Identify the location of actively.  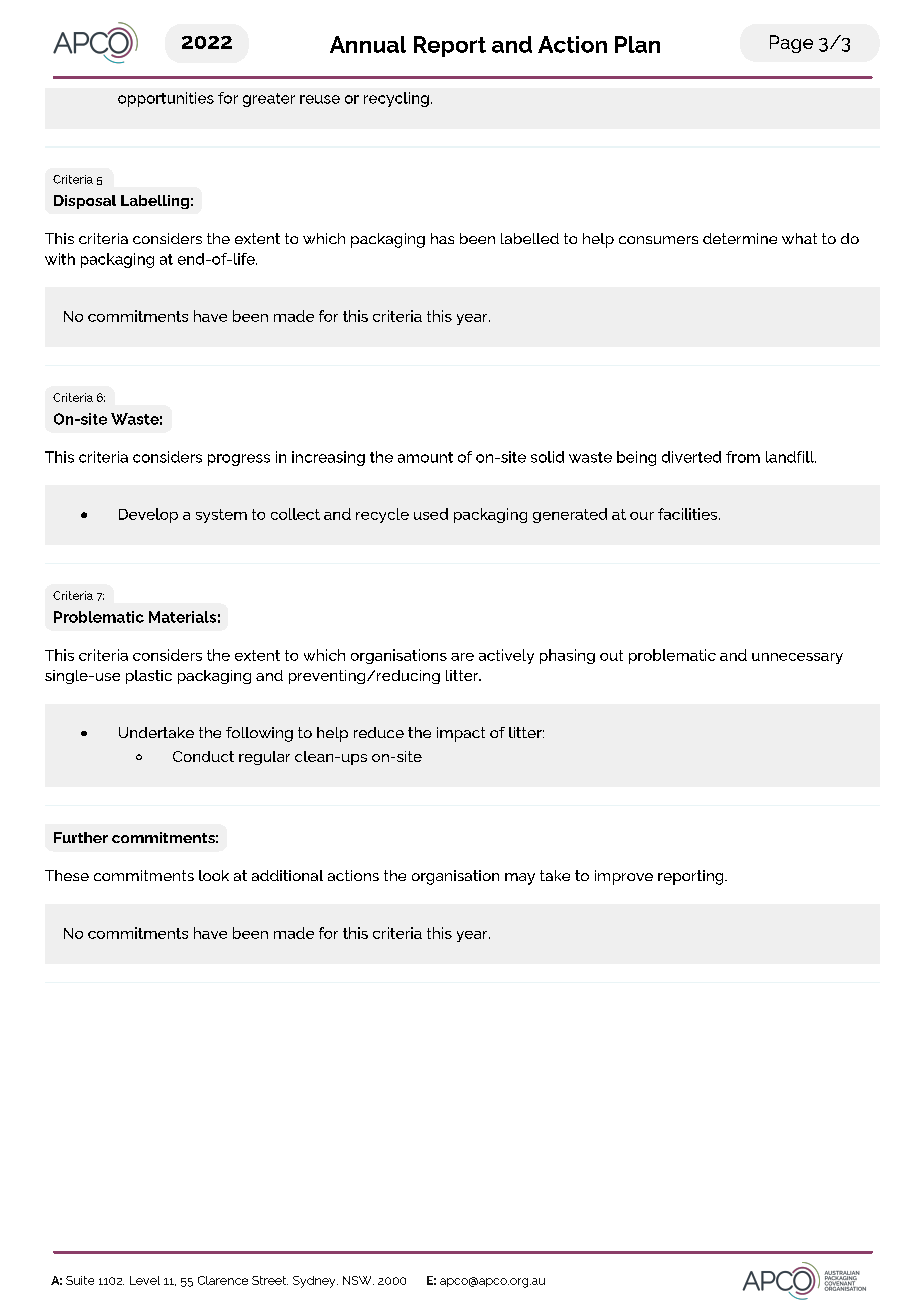
(506, 656).
